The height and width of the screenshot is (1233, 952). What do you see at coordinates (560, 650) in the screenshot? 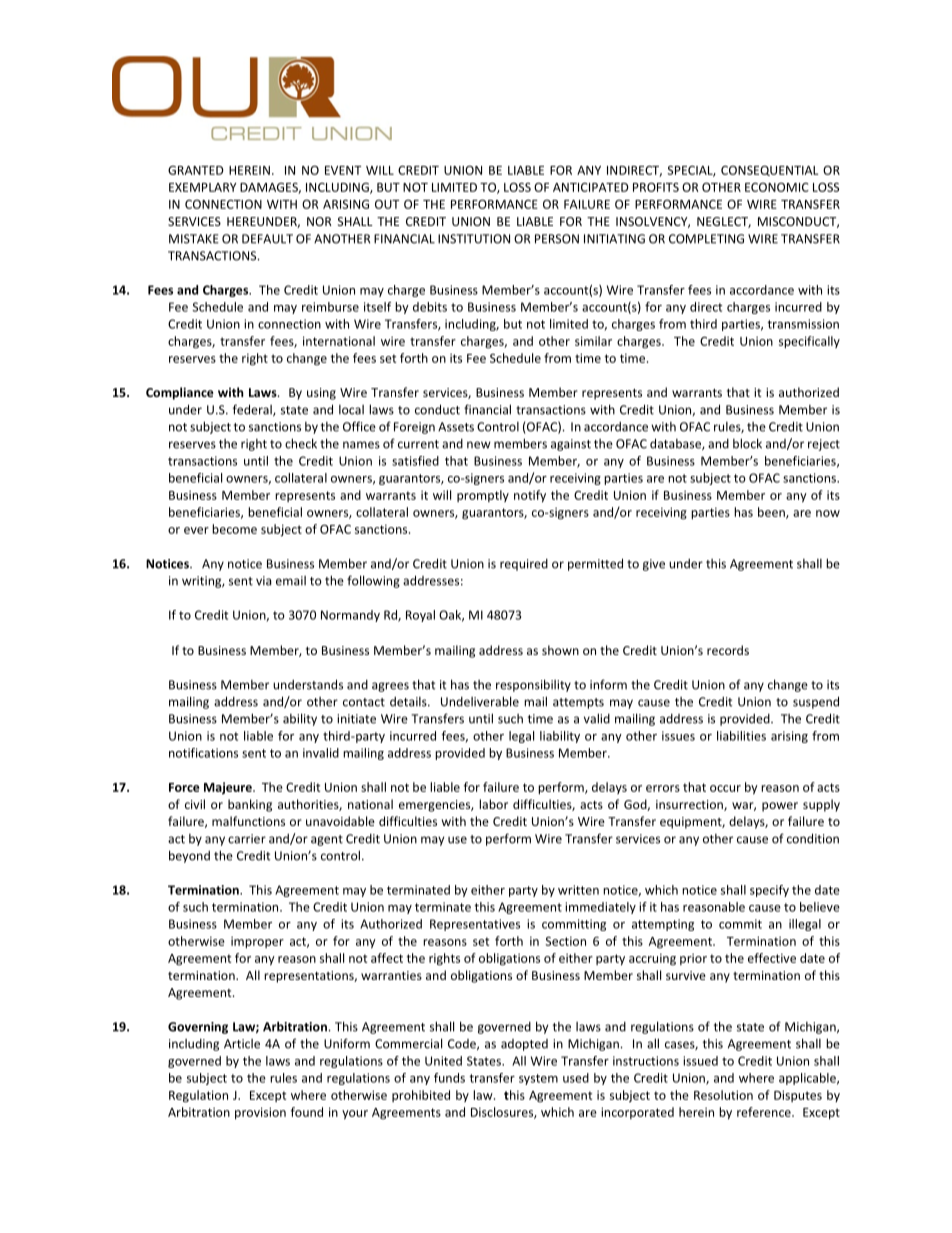
I see `shown` at bounding box center [560, 650].
